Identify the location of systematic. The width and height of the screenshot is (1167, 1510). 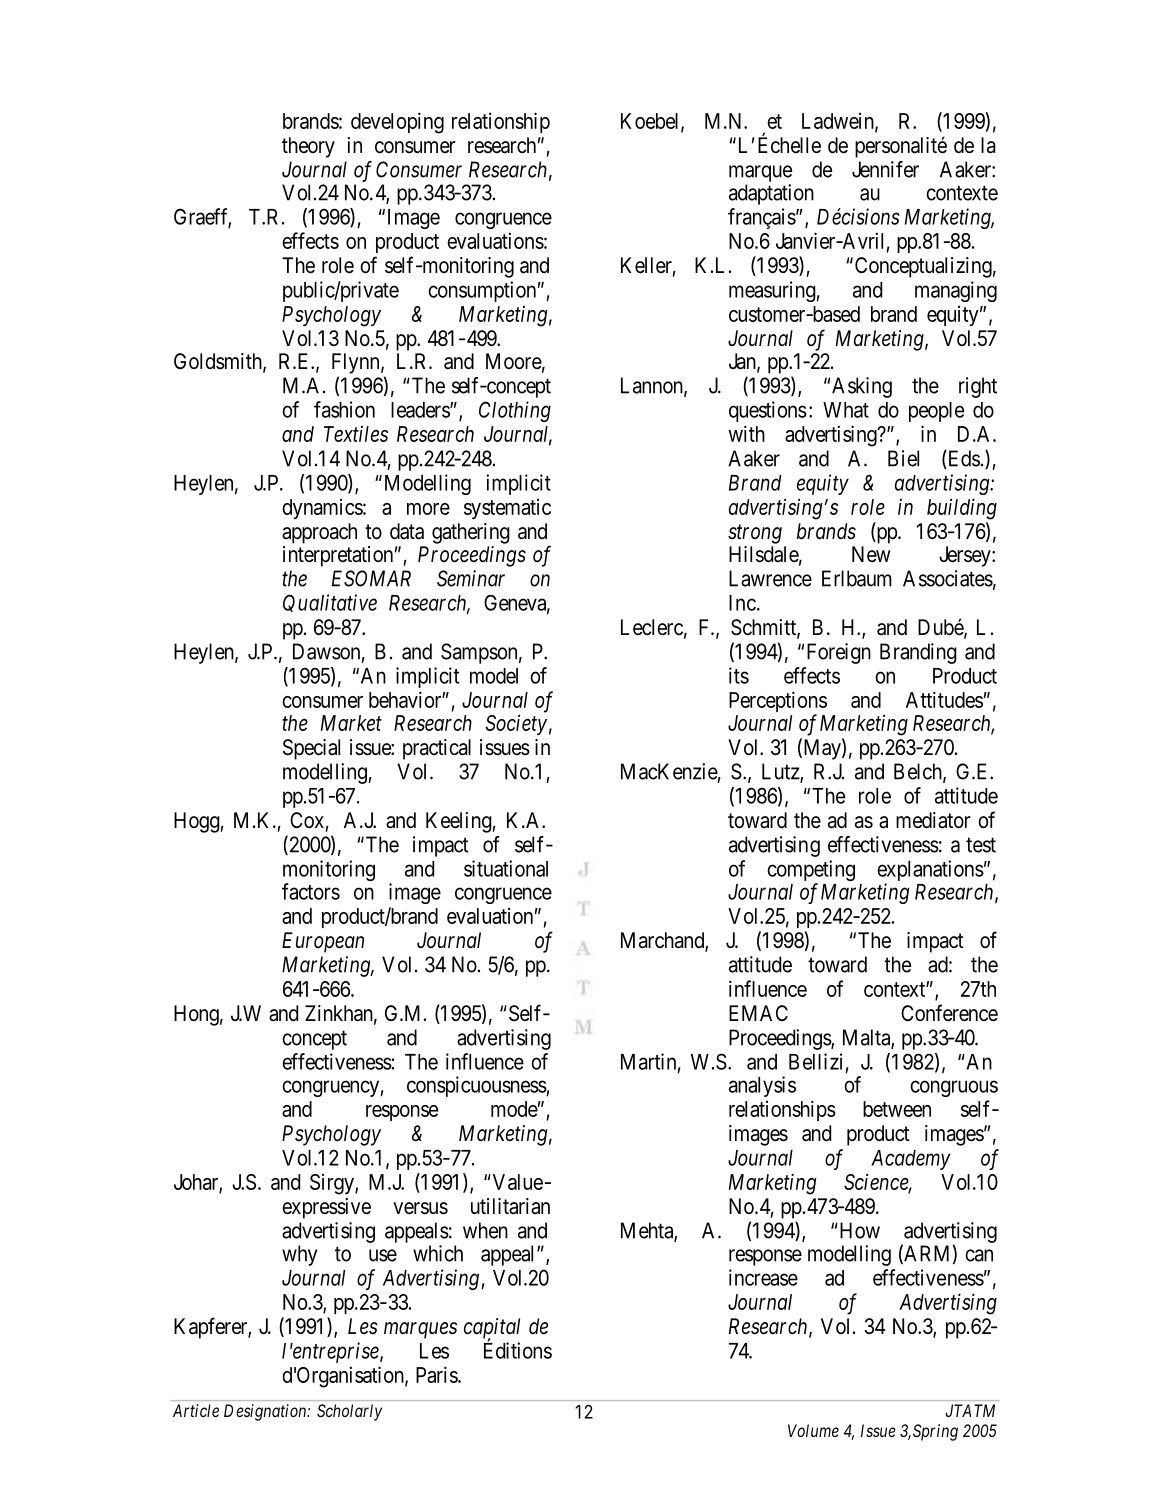
(507, 509).
